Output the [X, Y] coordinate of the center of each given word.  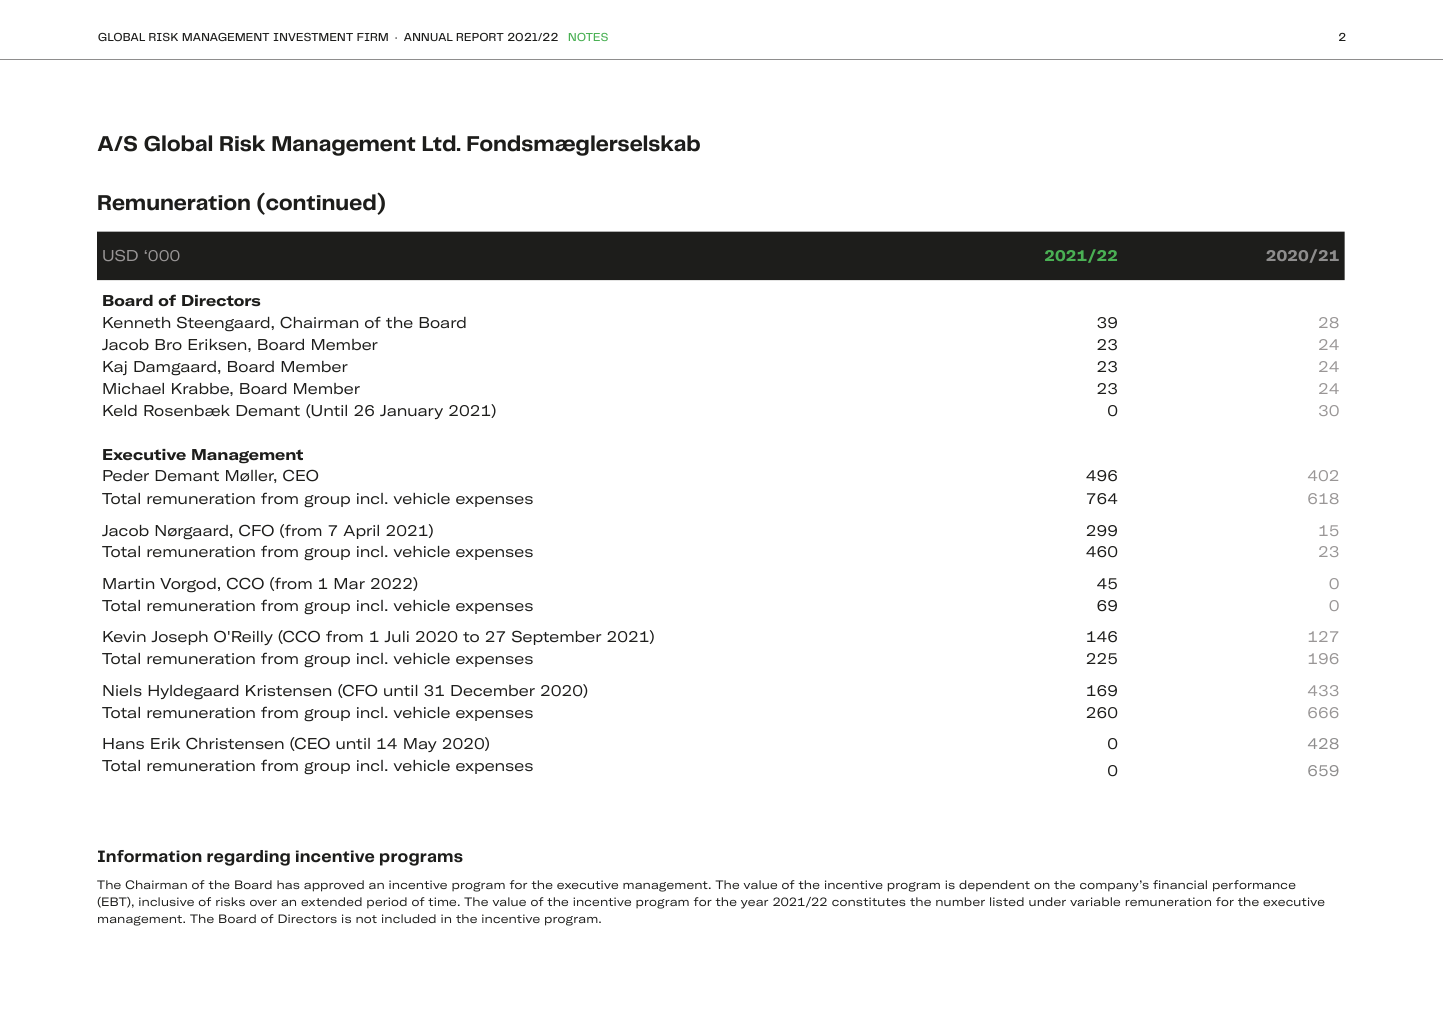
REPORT [480, 37]
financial [1180, 884]
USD [120, 255]
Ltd [440, 143]
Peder [126, 475]
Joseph [179, 638]
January [411, 412]
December [493, 690]
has [288, 884]
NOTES [588, 37]
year [754, 904]
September [557, 637]
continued [321, 202]
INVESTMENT [313, 37]
